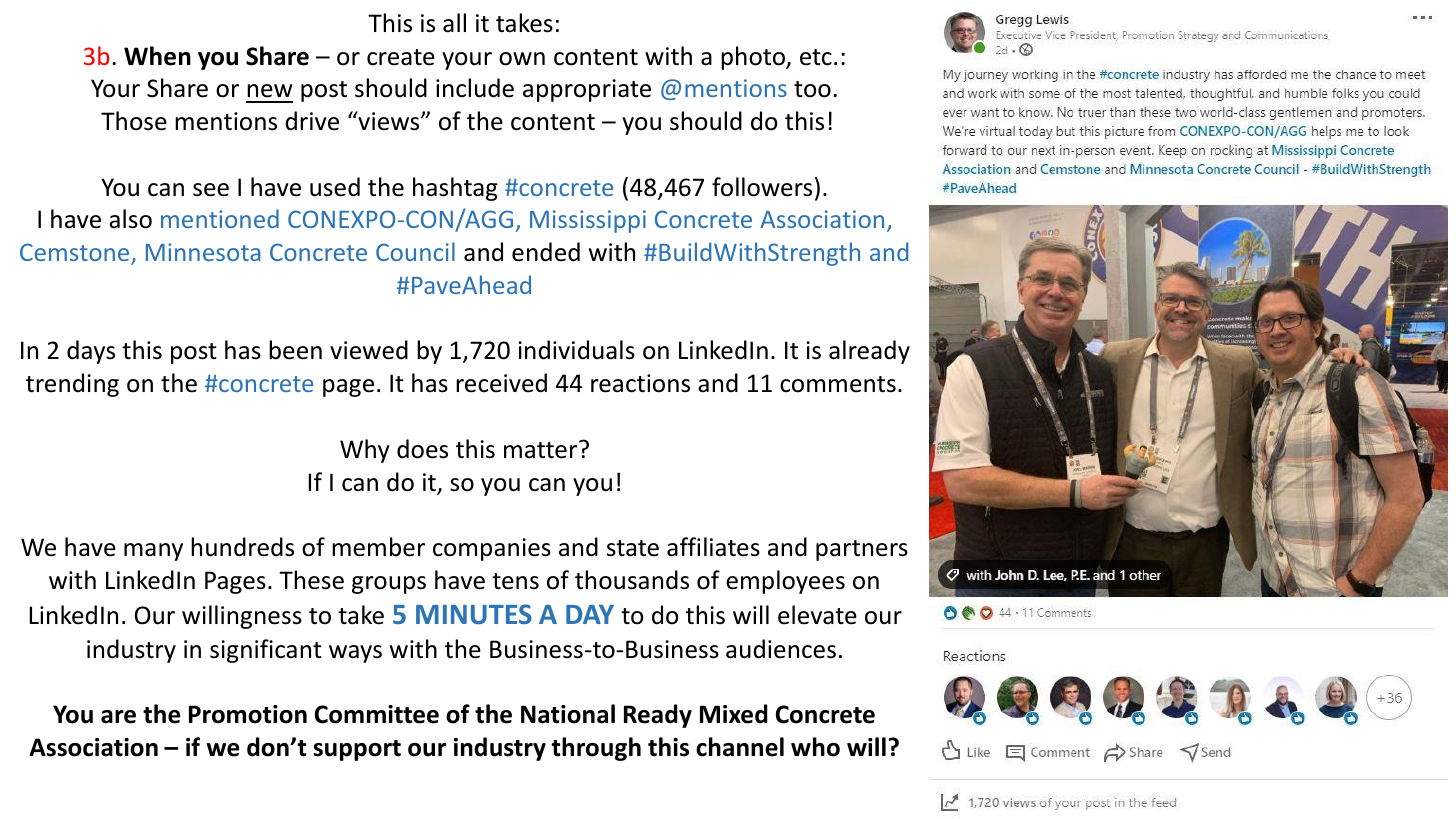 Image resolution: width=1456 pixels, height=819 pixels. I want to click on all, so click(454, 23).
